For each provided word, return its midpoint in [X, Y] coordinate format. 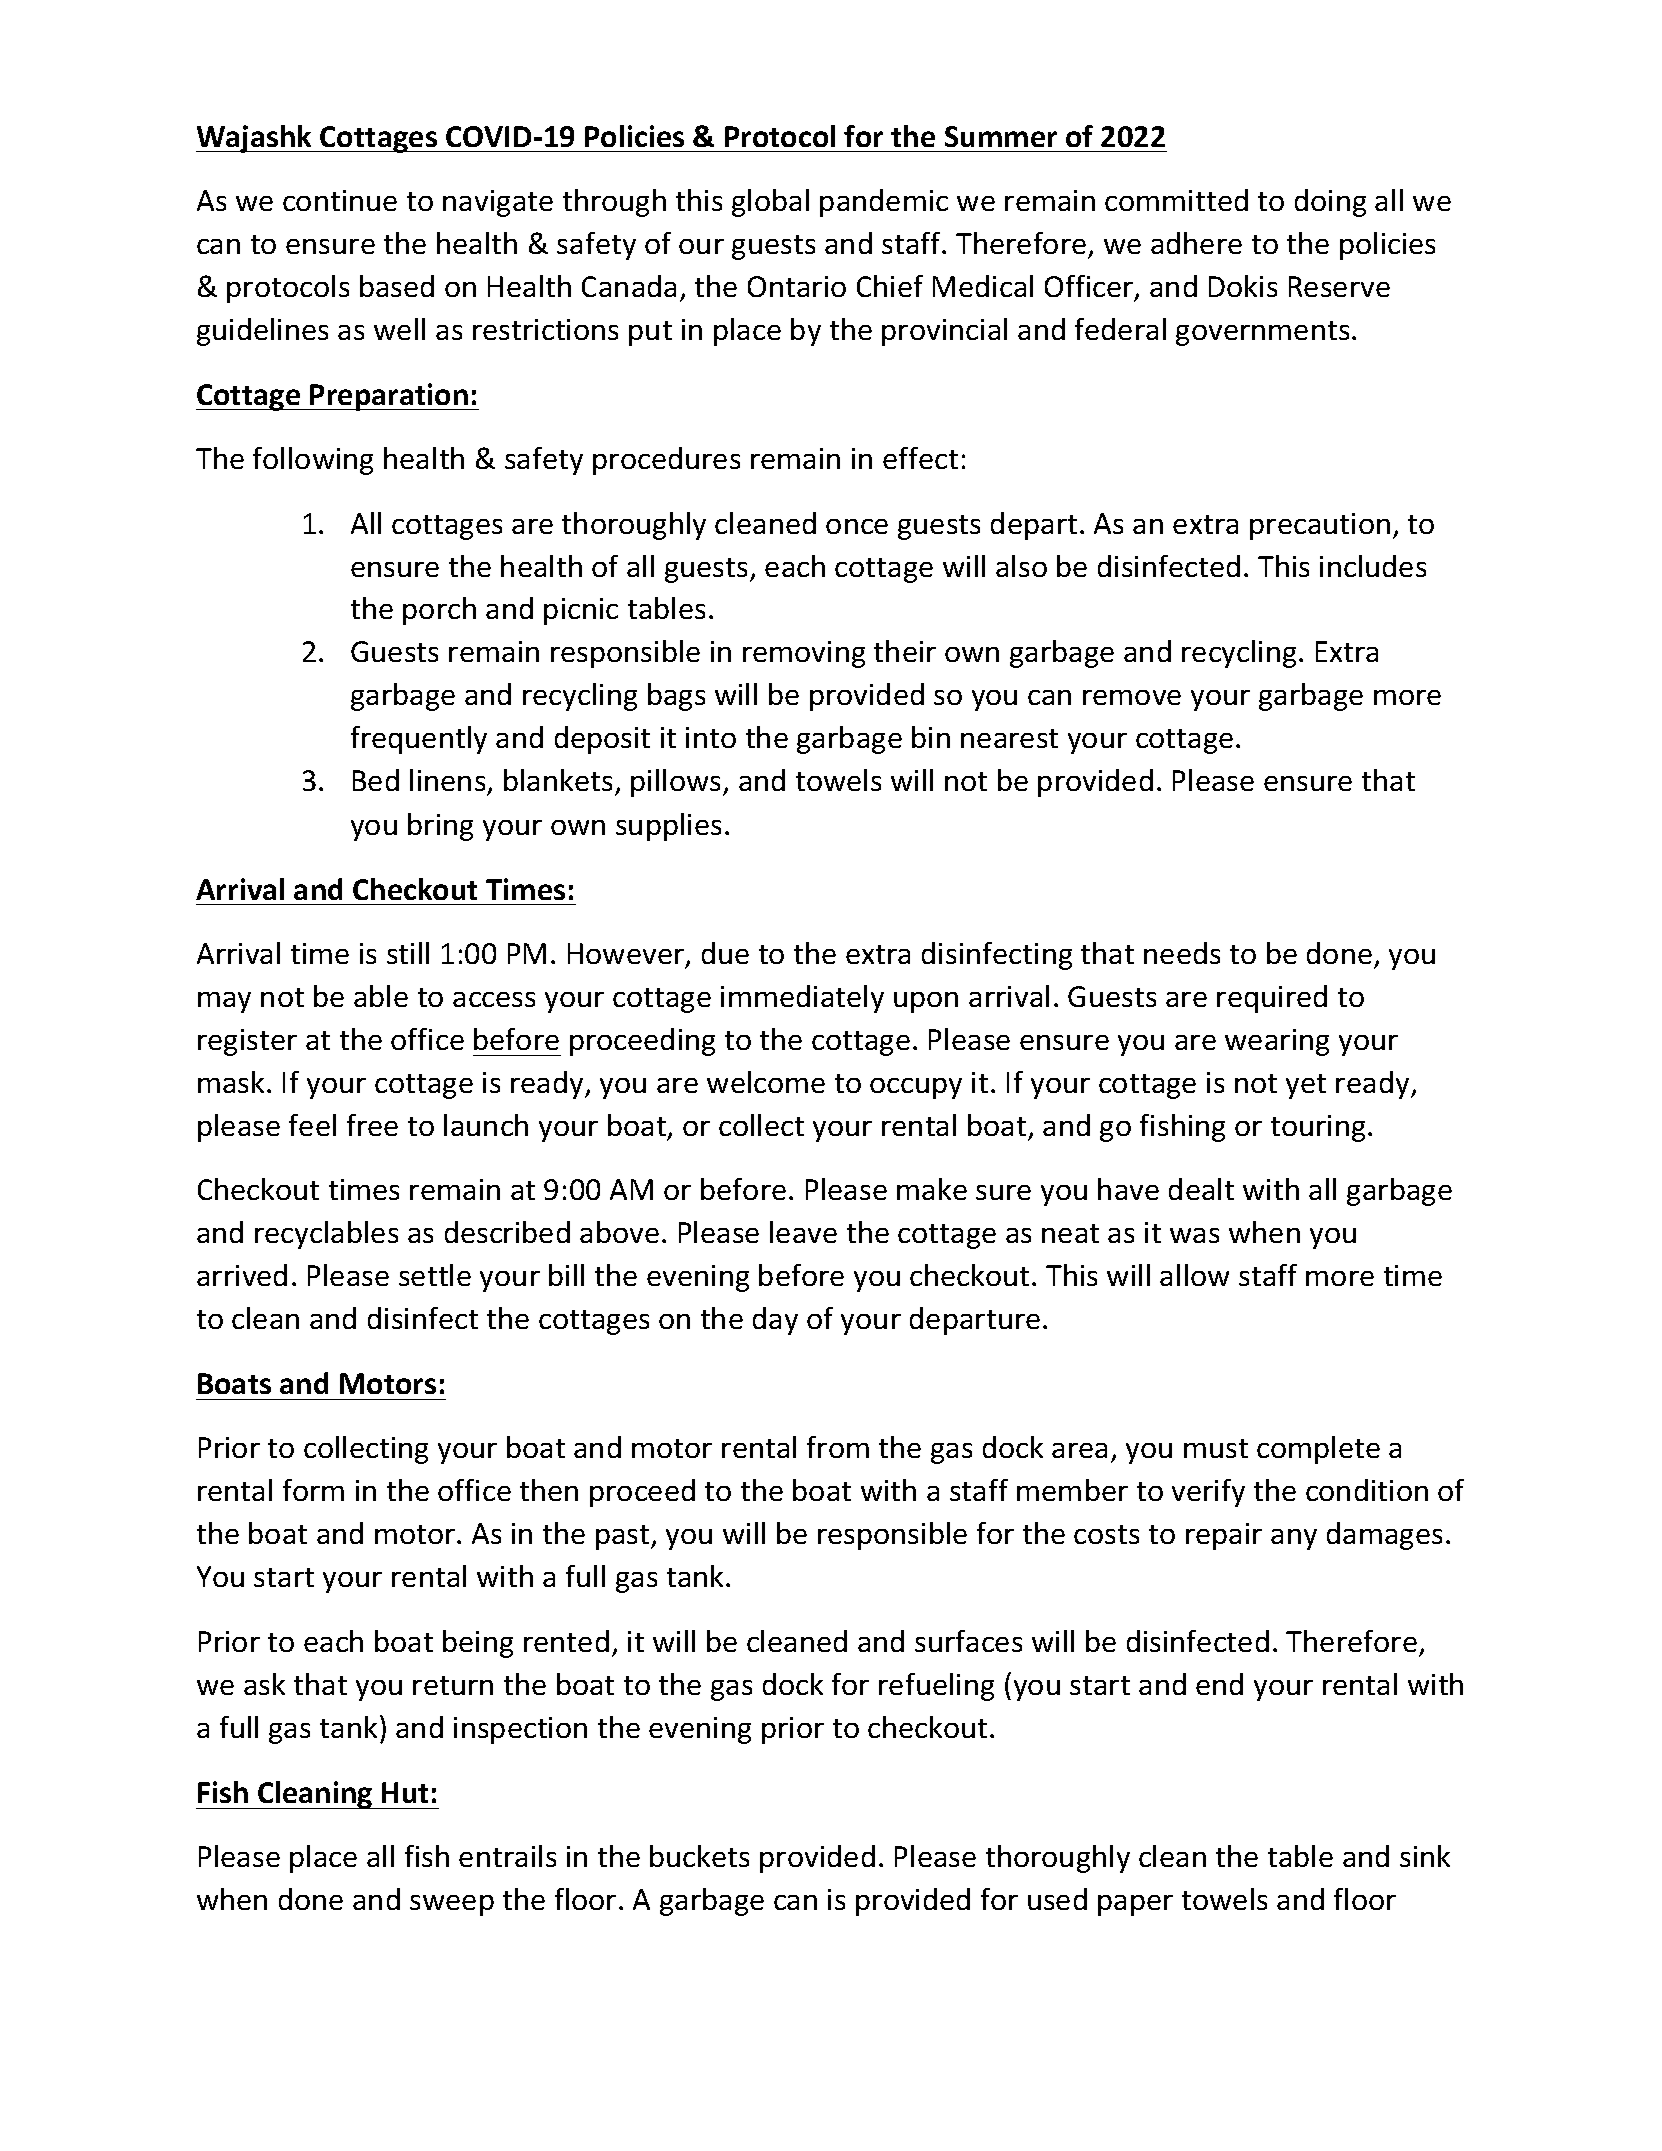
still [408, 953]
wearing [1277, 1042]
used [1057, 1899]
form [313, 1490]
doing [1330, 203]
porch [439, 611]
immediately [802, 999]
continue [340, 200]
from [838, 1447]
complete [1318, 1450]
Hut [405, 1792]
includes [1373, 566]
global [770, 203]
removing [804, 654]
